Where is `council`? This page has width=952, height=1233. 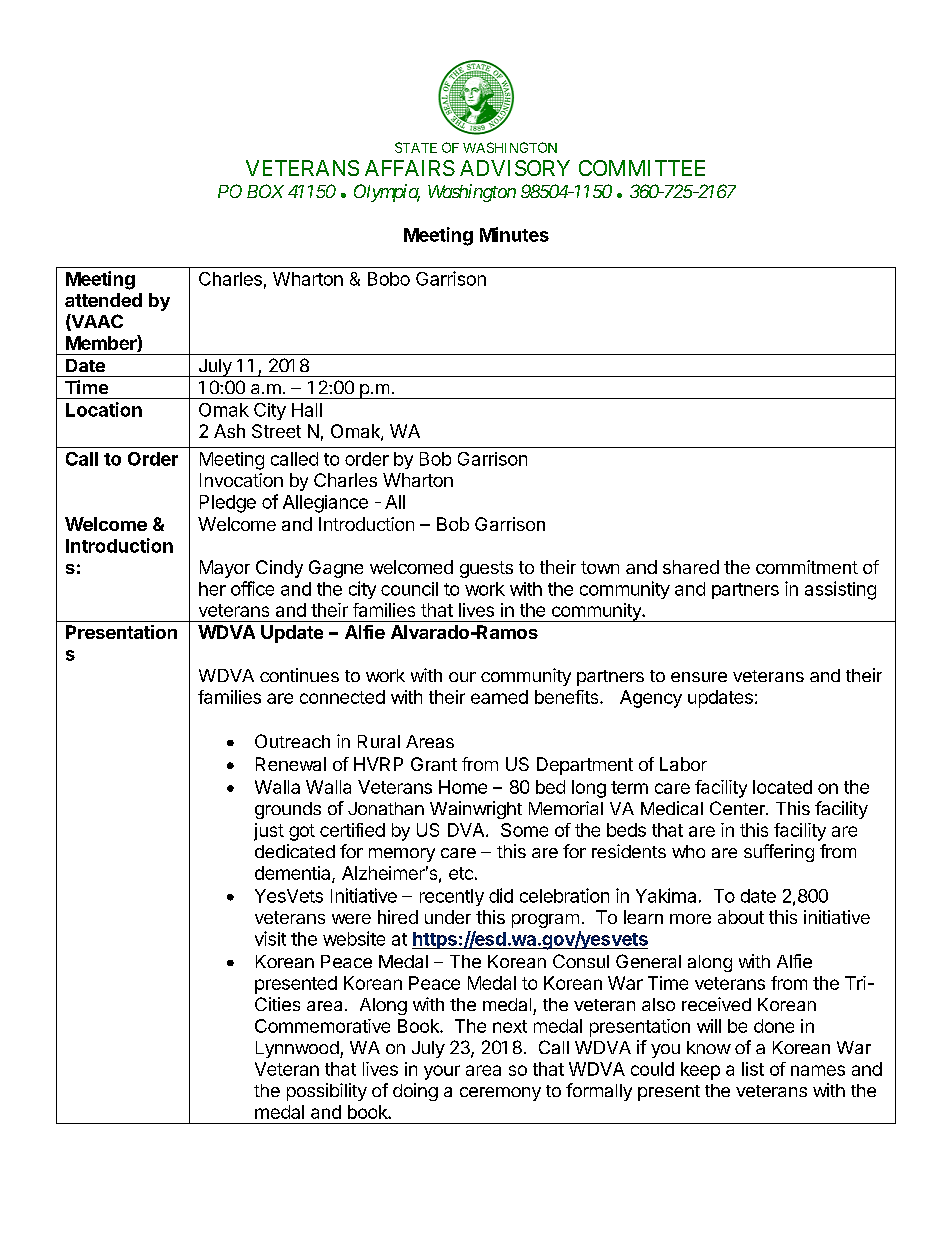 council is located at coordinates (409, 589).
